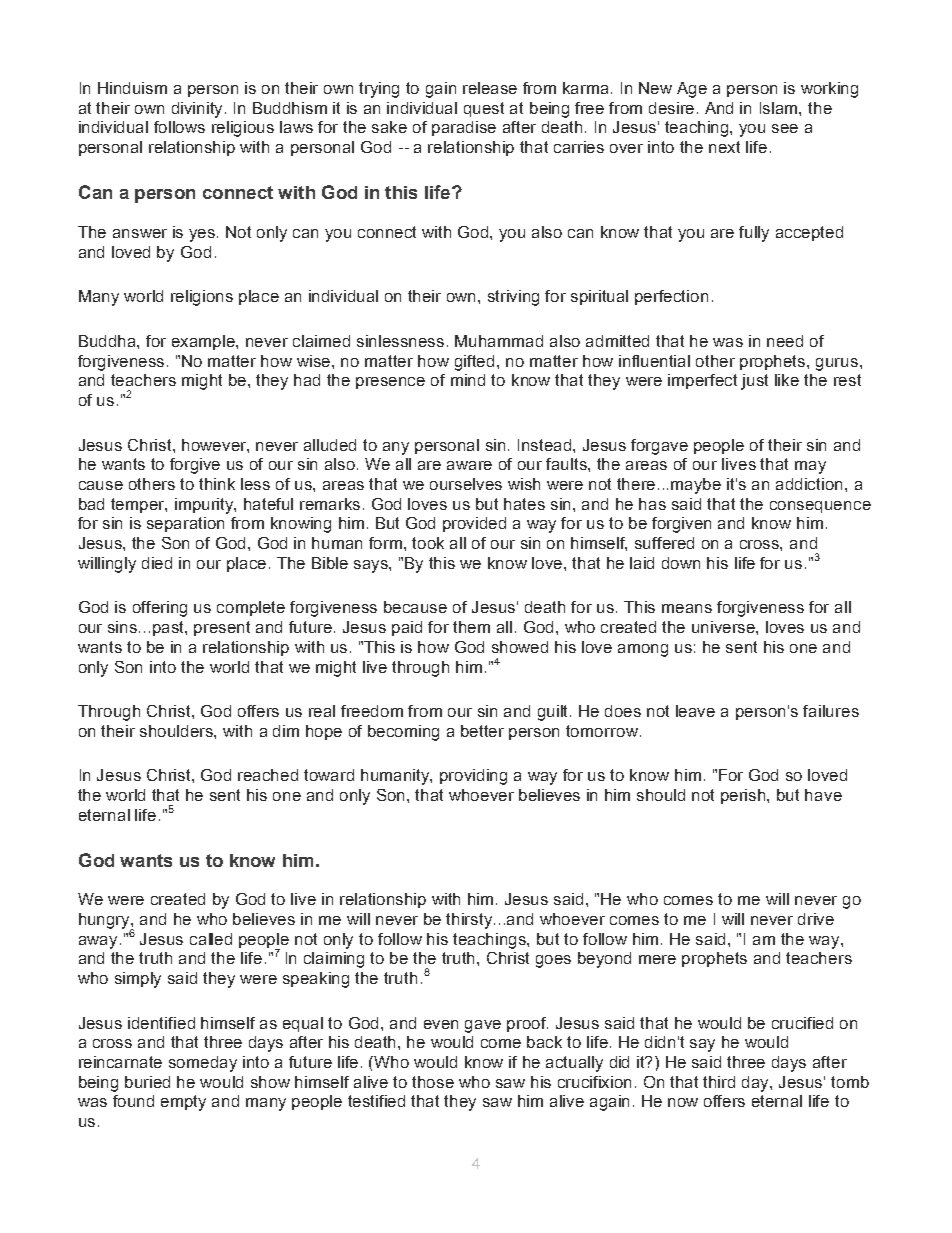 The width and height of the image is (952, 1233). I want to click on third, so click(719, 1082).
